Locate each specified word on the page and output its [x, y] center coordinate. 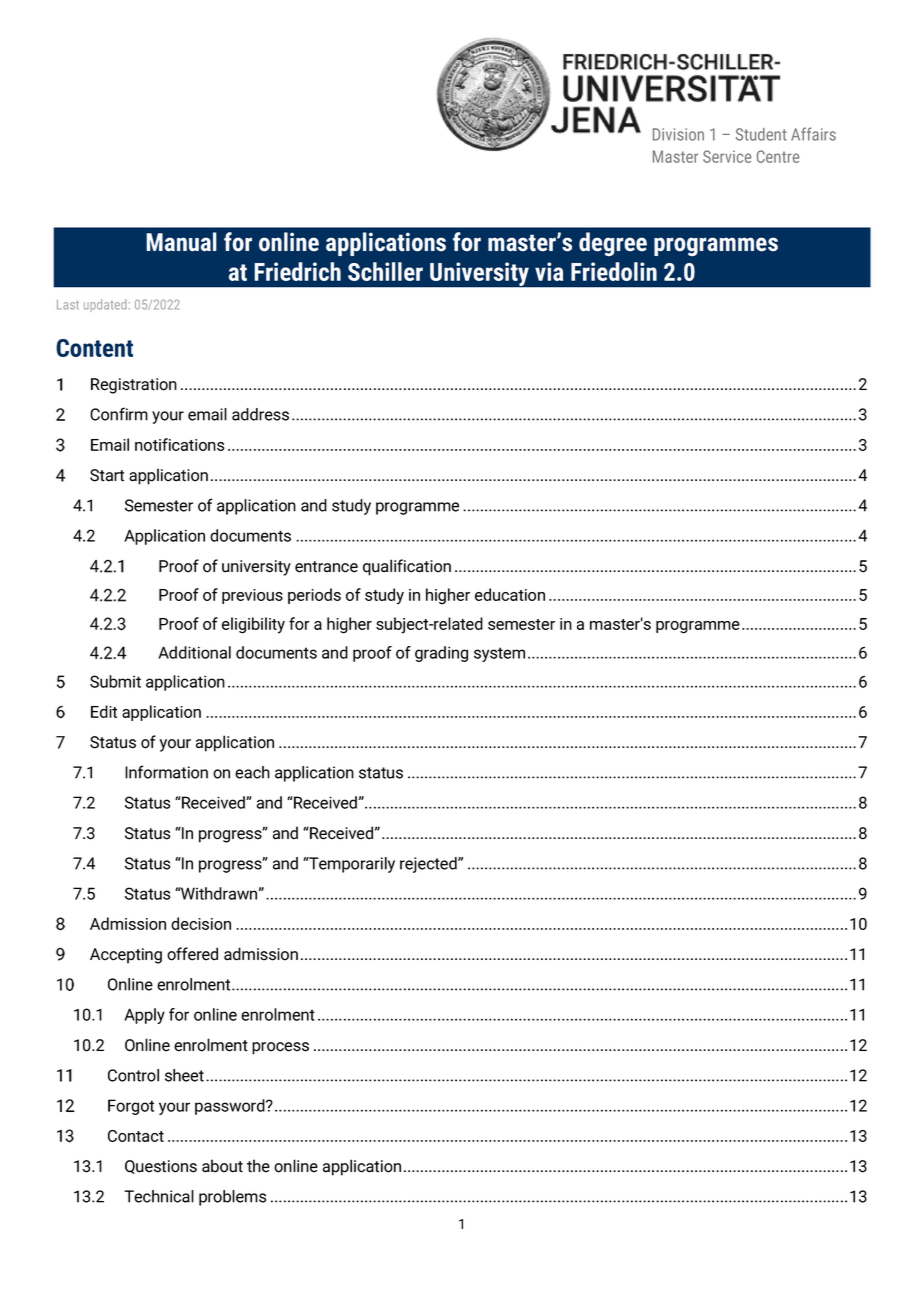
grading [441, 654]
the [258, 1166]
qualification [407, 567]
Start [107, 475]
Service [727, 156]
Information [166, 772]
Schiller [385, 271]
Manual [181, 242]
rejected [429, 865]
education [510, 594]
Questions [161, 1167]
